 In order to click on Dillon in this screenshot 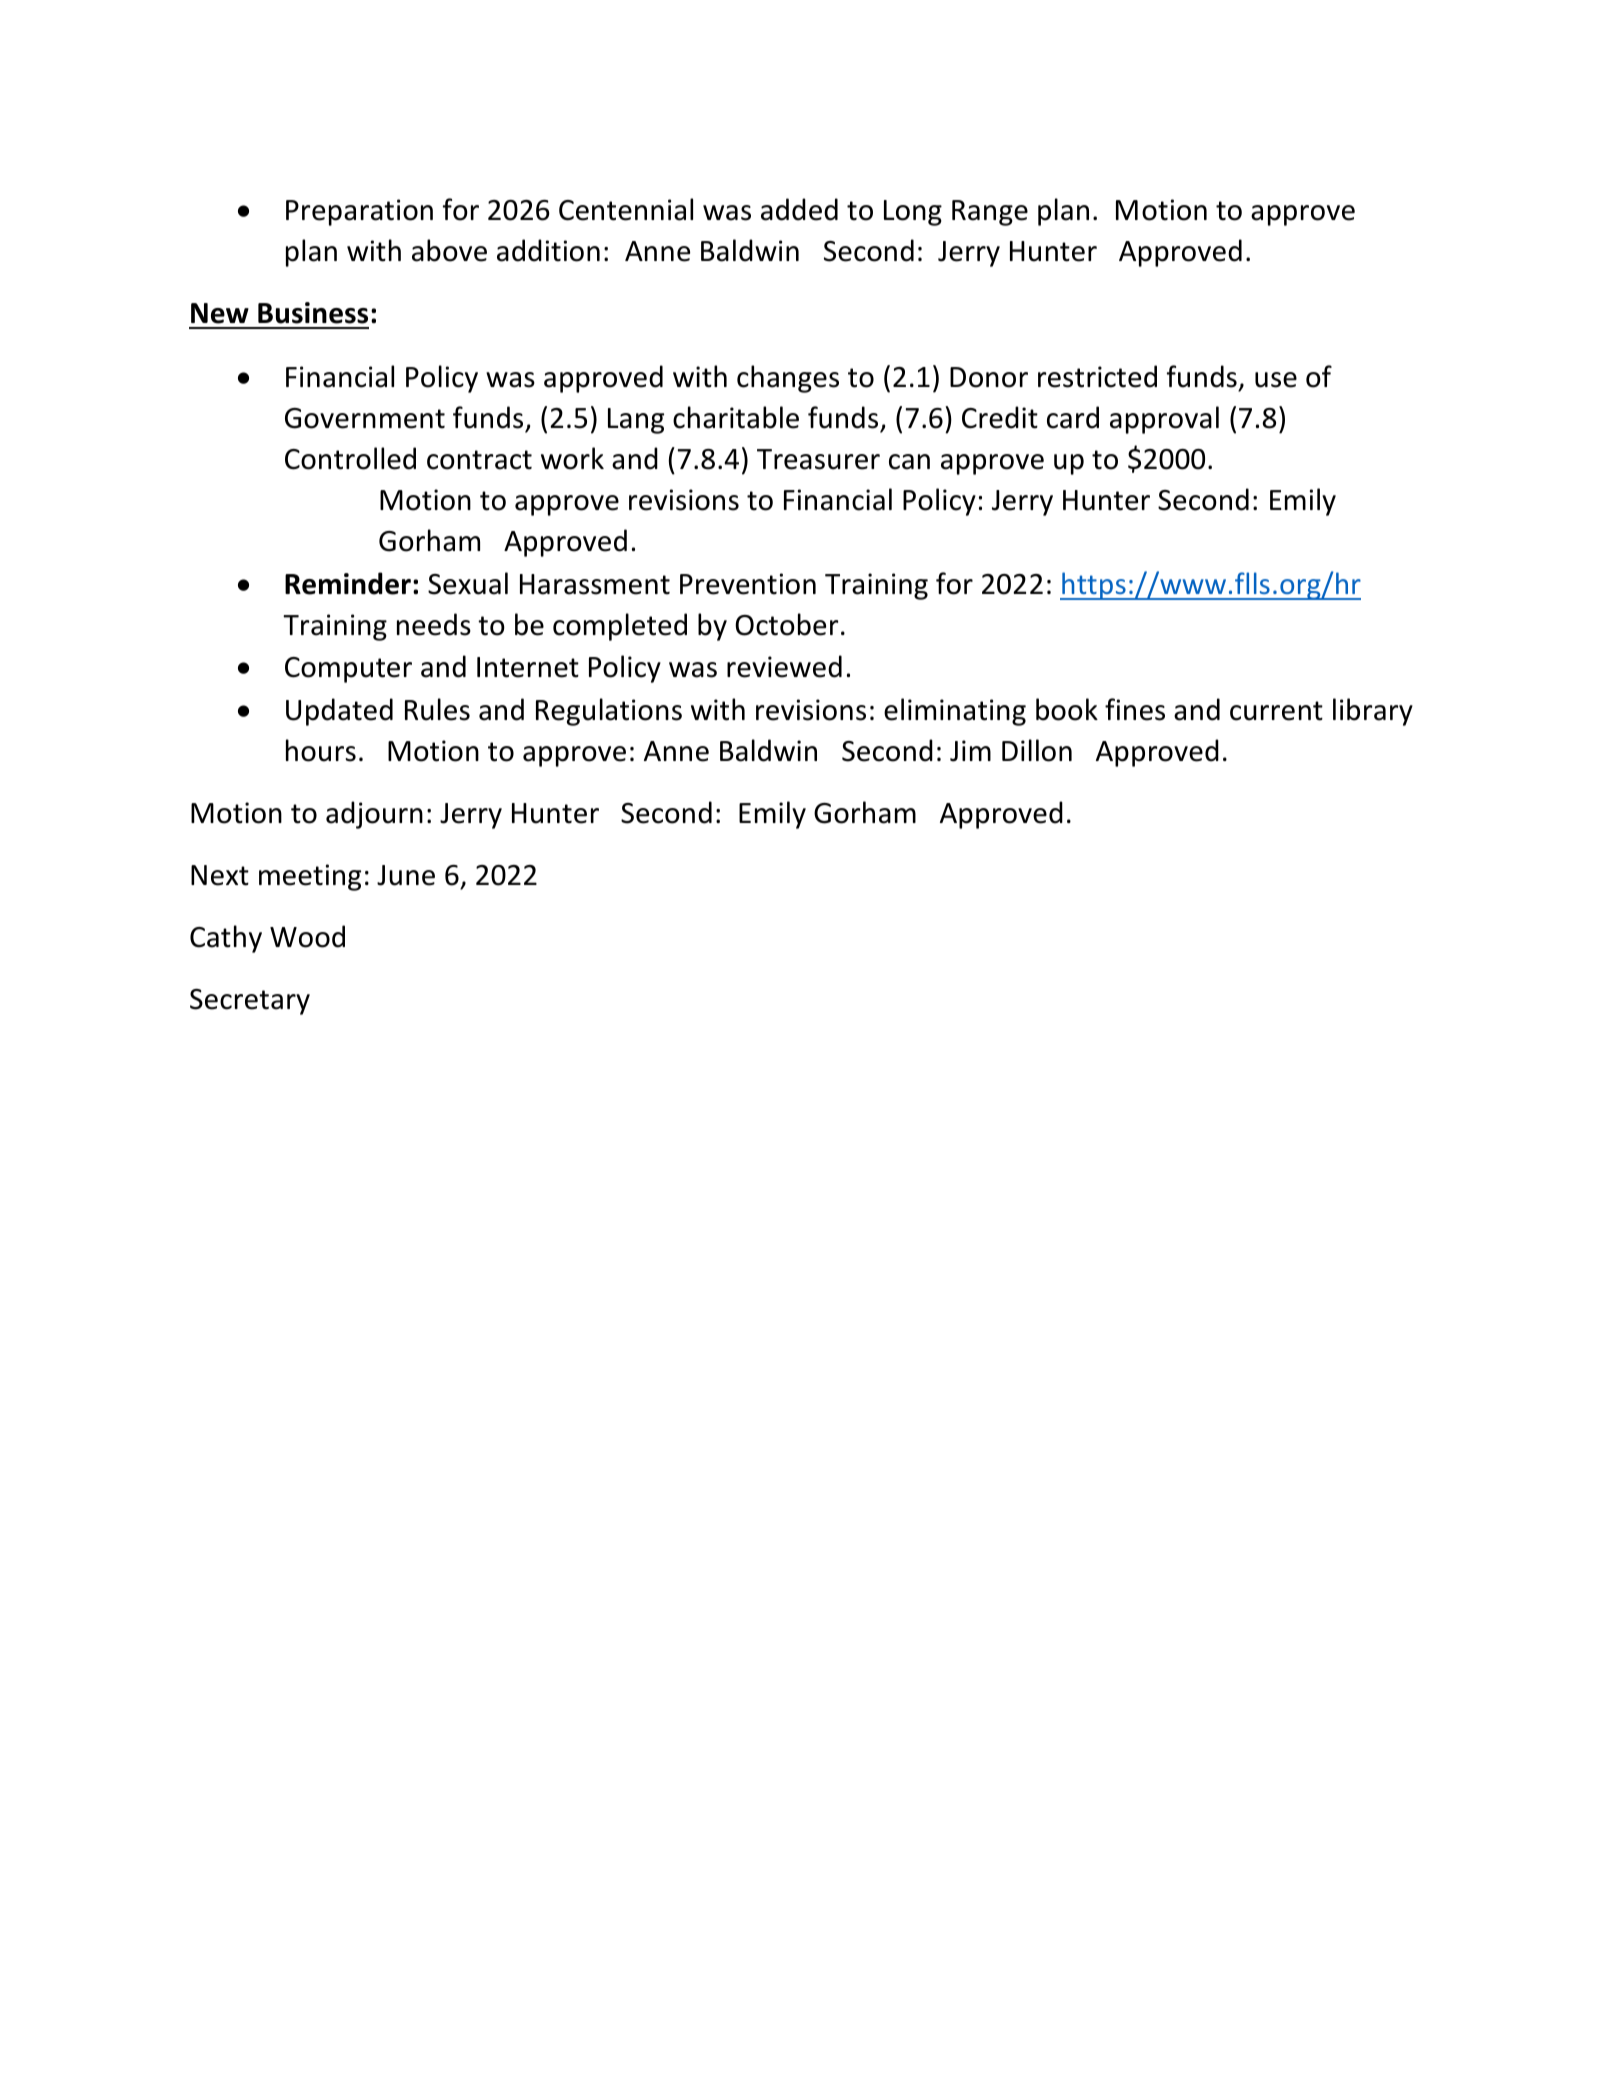, I will do `click(1037, 750)`.
